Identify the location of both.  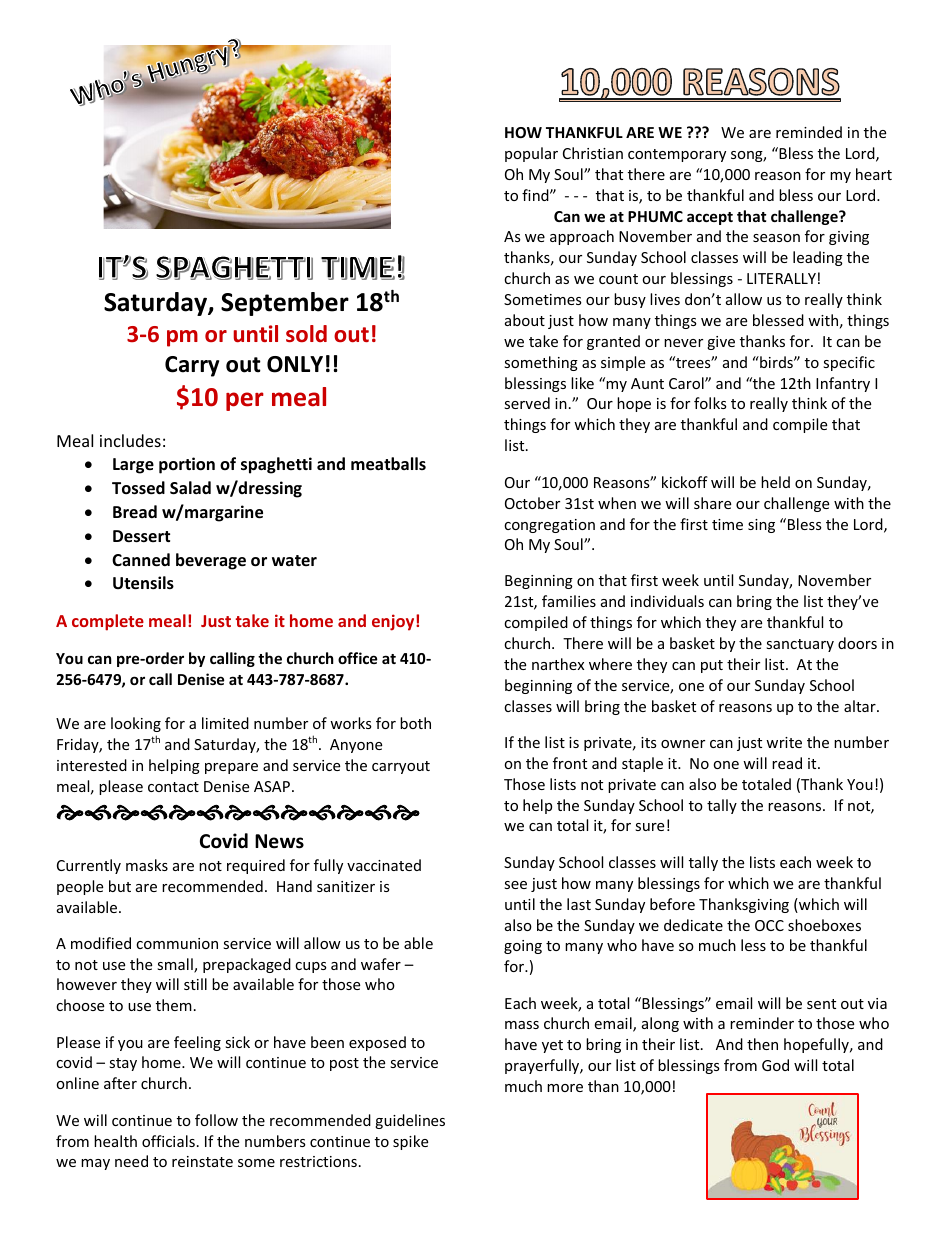
(415, 723).
